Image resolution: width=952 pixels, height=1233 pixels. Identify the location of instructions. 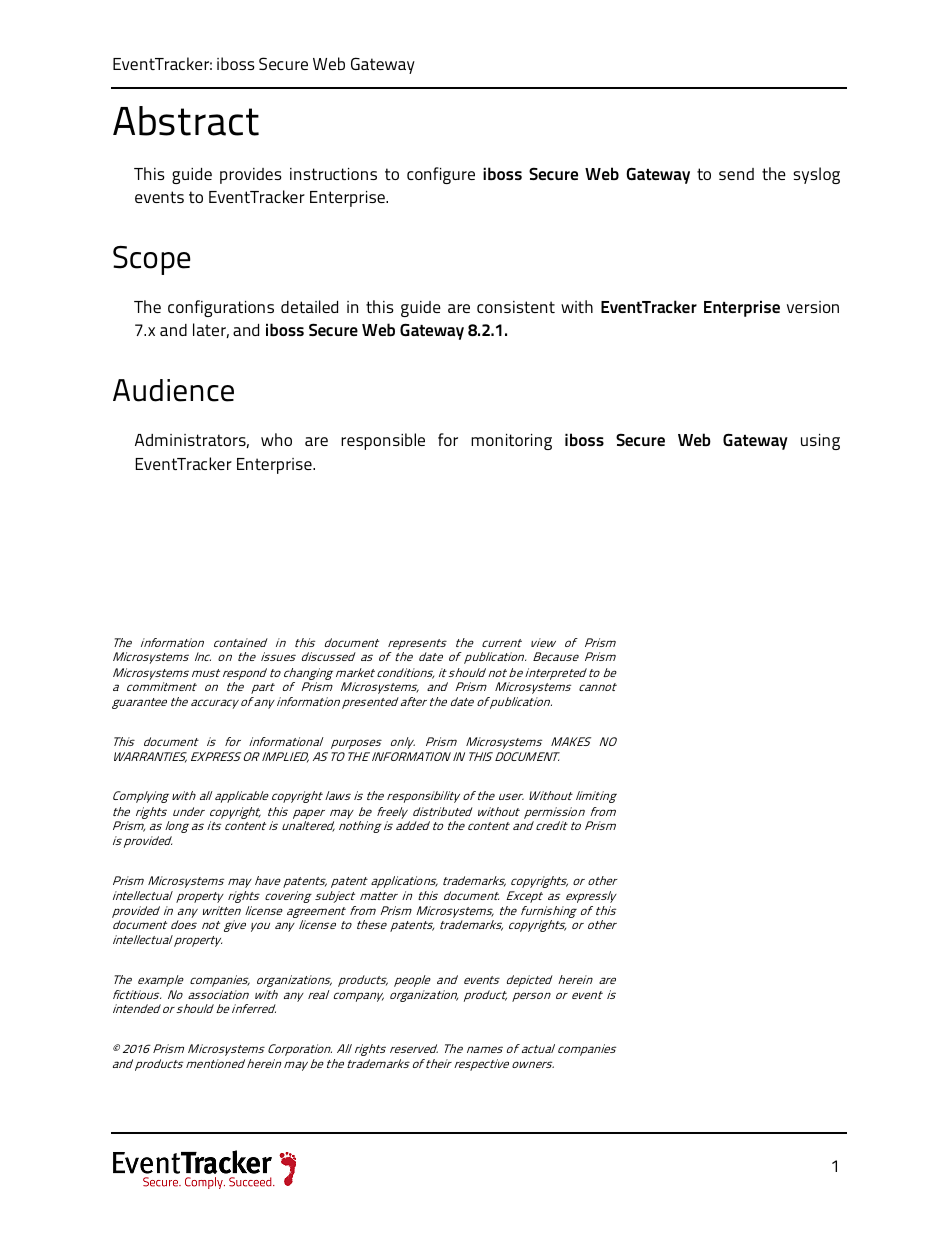
(333, 174).
